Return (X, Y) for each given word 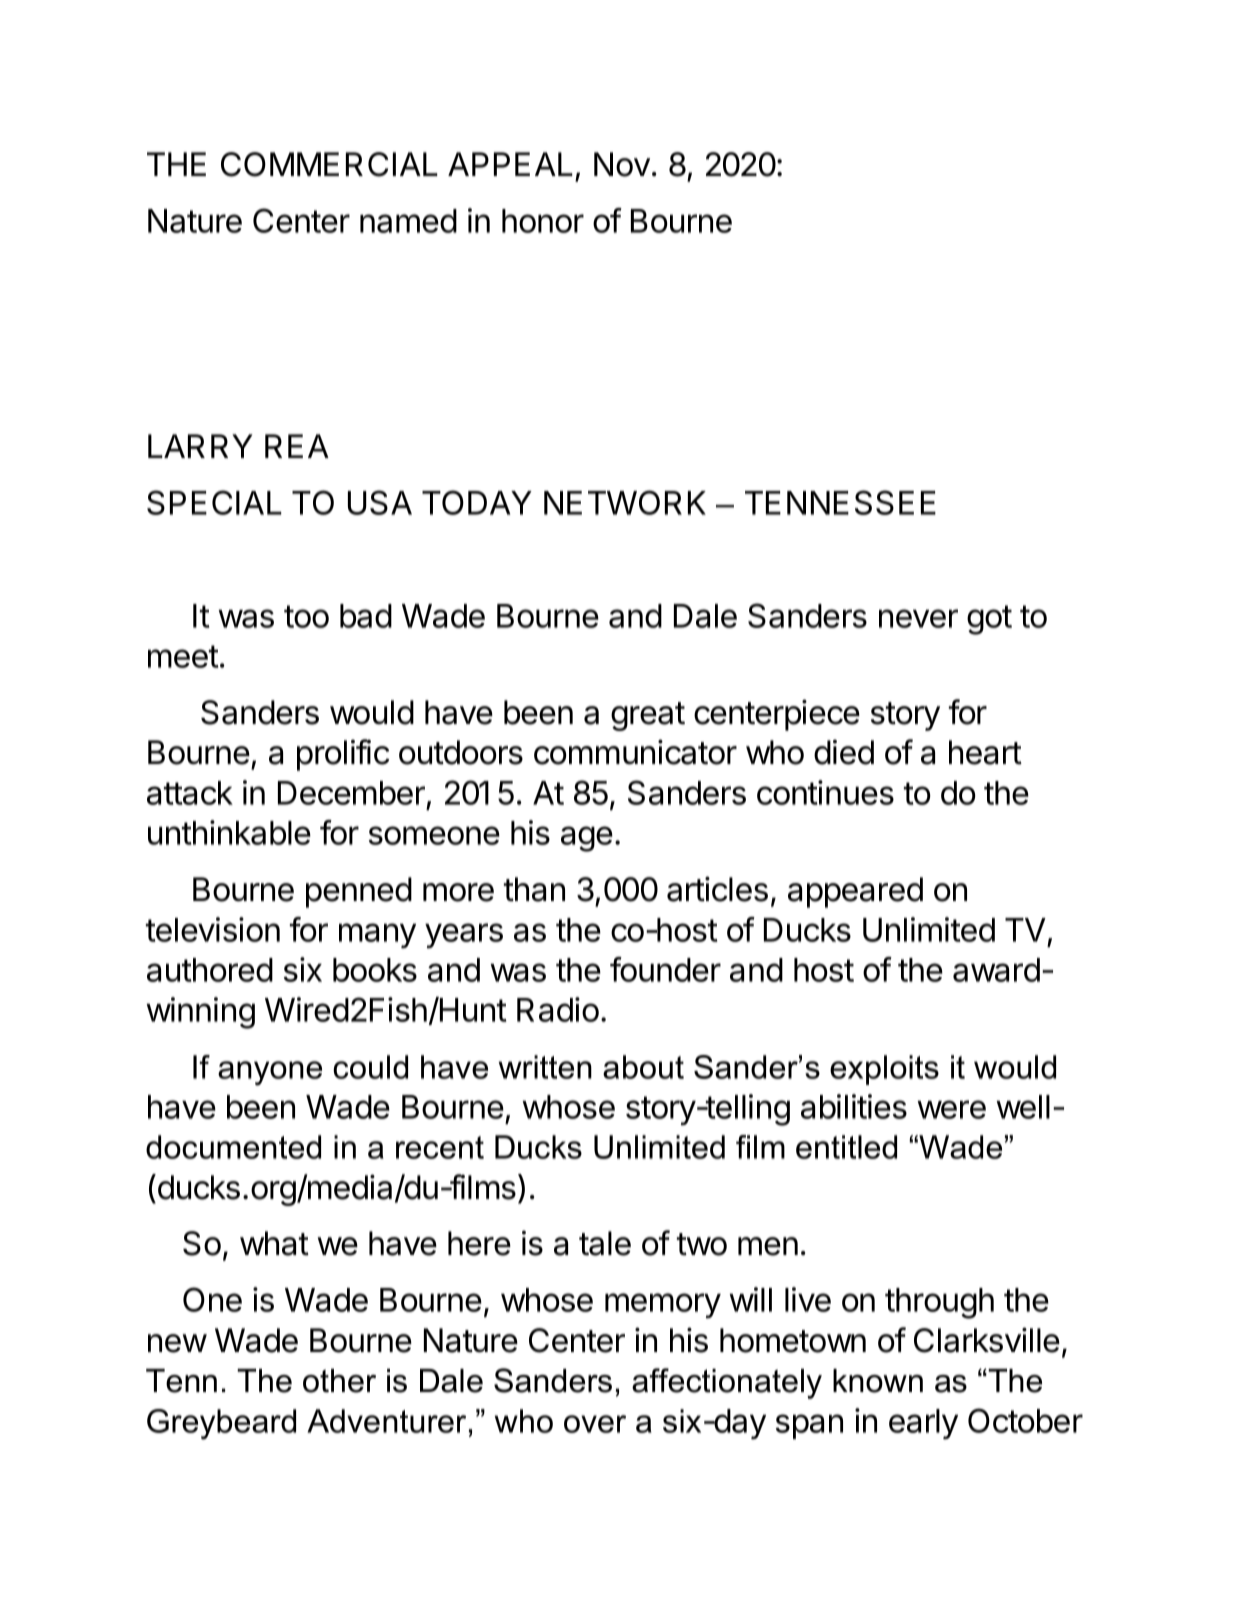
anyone (270, 1073)
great (648, 716)
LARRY (200, 446)
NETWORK (625, 502)
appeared (855, 892)
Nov (622, 164)
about (643, 1067)
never (918, 618)
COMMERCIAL (329, 164)
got (989, 620)
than (534, 889)
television (213, 929)
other (339, 1381)
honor (543, 221)
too (306, 616)
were (951, 1109)
